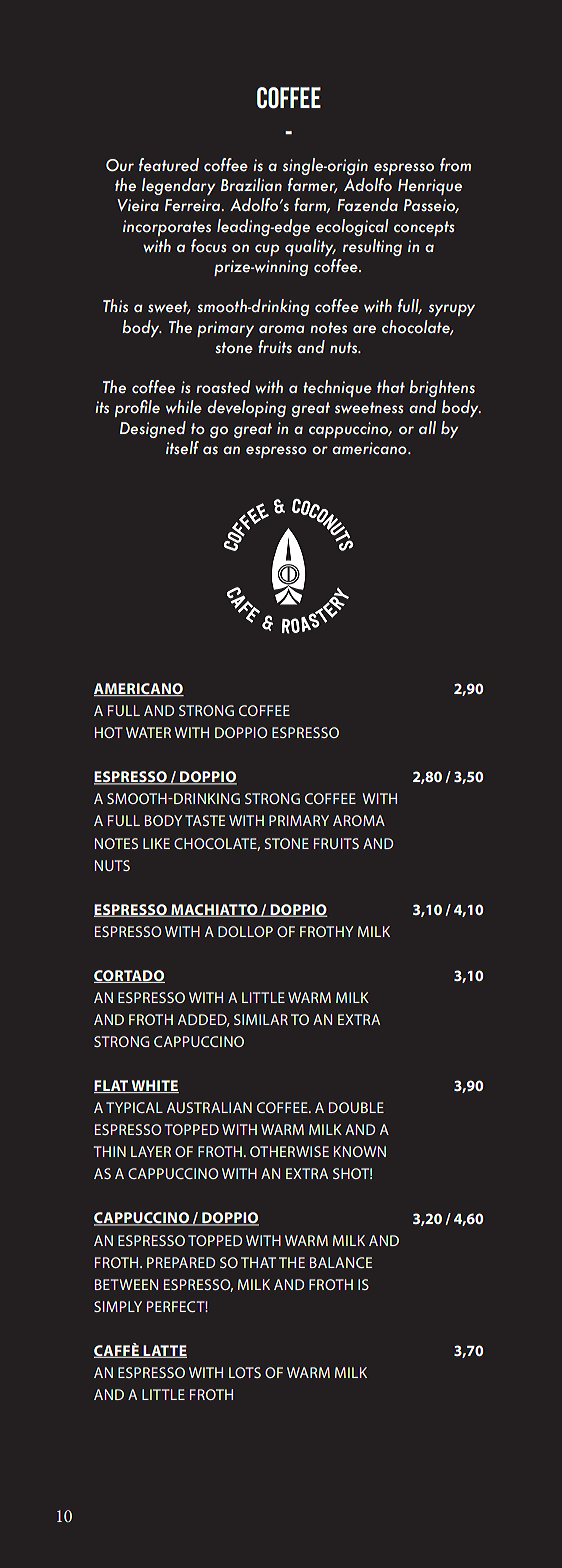  What do you see at coordinates (267, 250) in the screenshot?
I see `cup` at bounding box center [267, 250].
